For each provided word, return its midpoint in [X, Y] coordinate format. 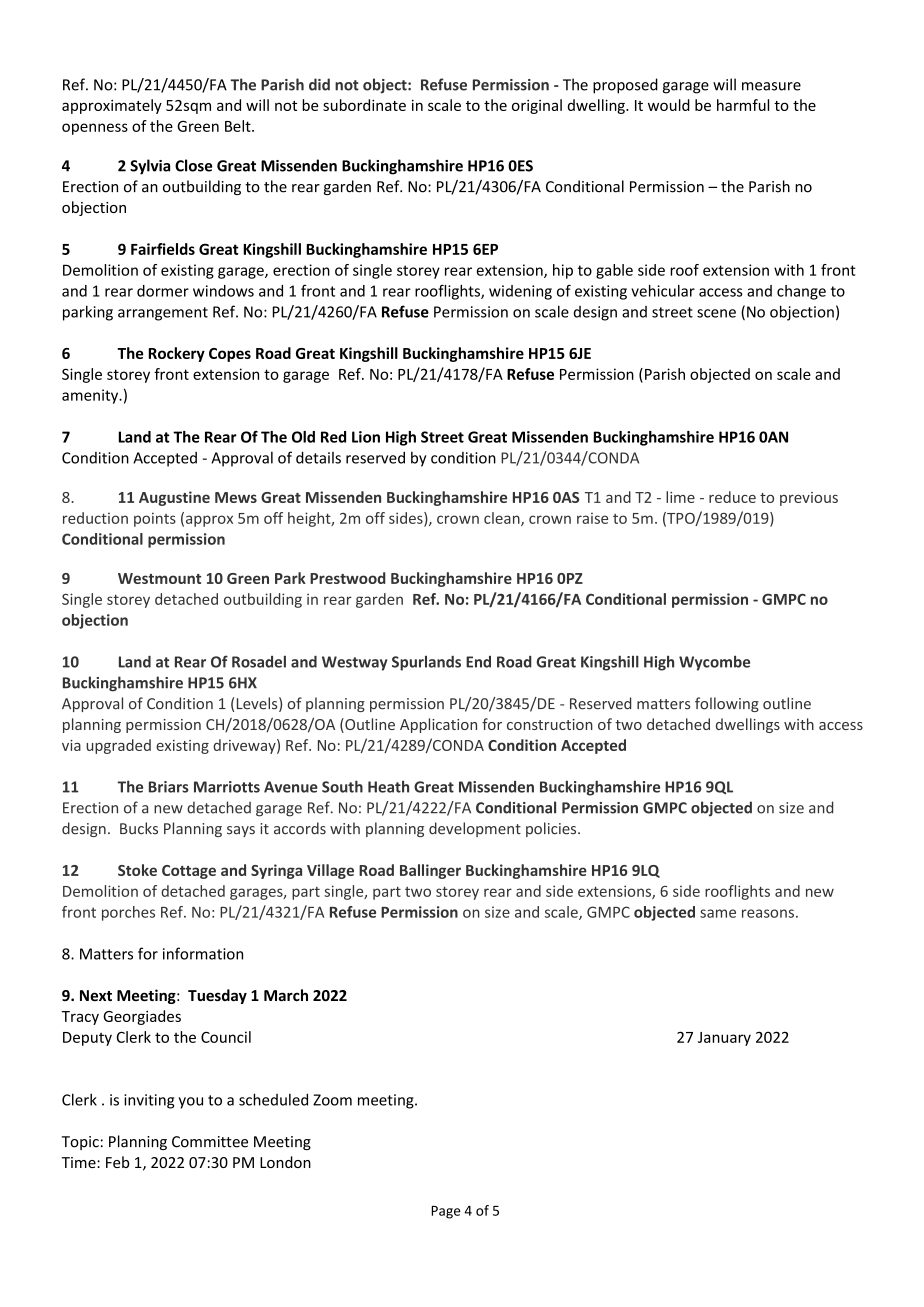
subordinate [364, 105]
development [475, 829]
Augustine [174, 498]
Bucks [139, 828]
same [718, 913]
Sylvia [150, 167]
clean [503, 519]
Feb [117, 1162]
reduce [732, 497]
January [724, 1039]
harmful [743, 105]
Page [445, 1212]
